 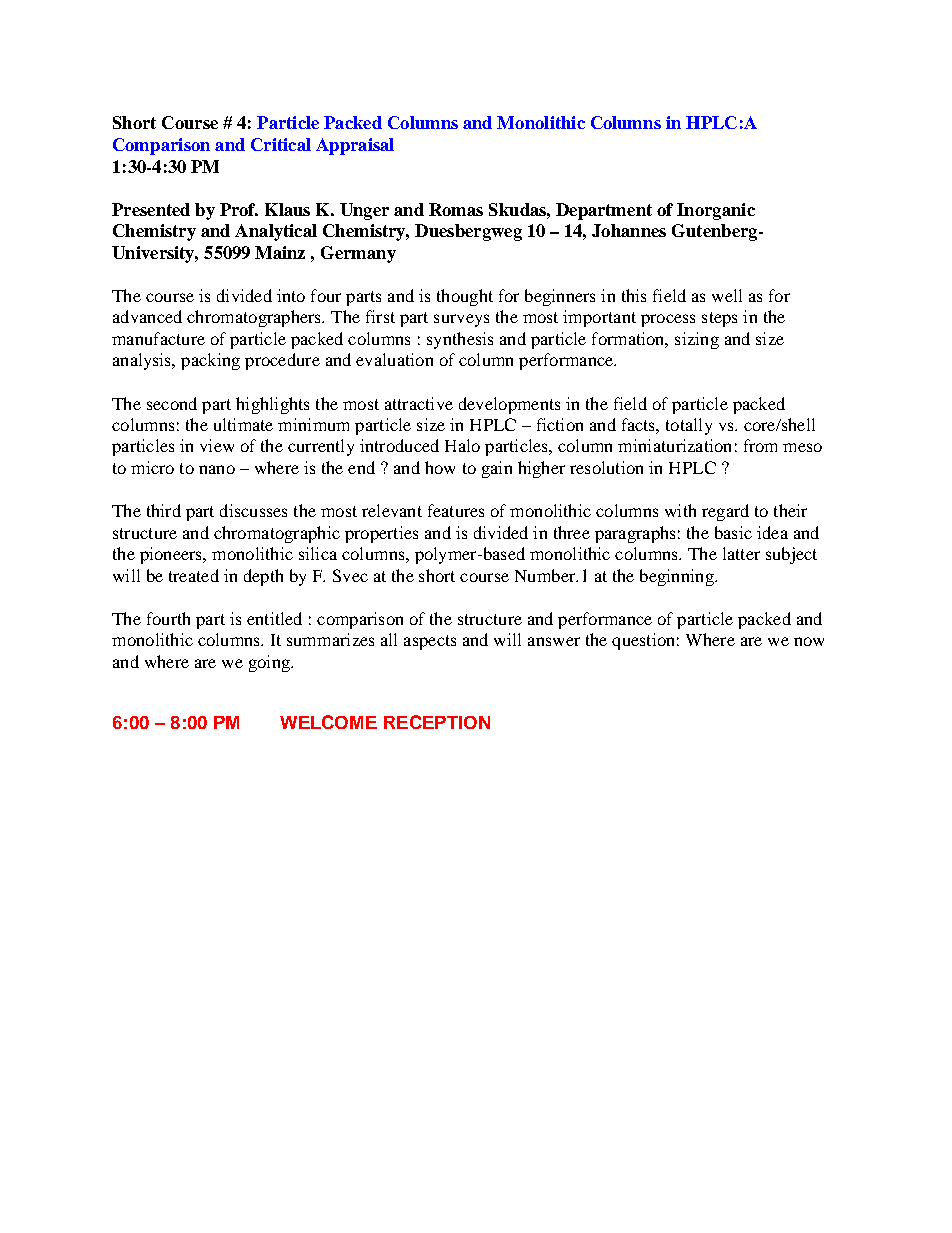 What do you see at coordinates (270, 663) in the image?
I see `going` at bounding box center [270, 663].
